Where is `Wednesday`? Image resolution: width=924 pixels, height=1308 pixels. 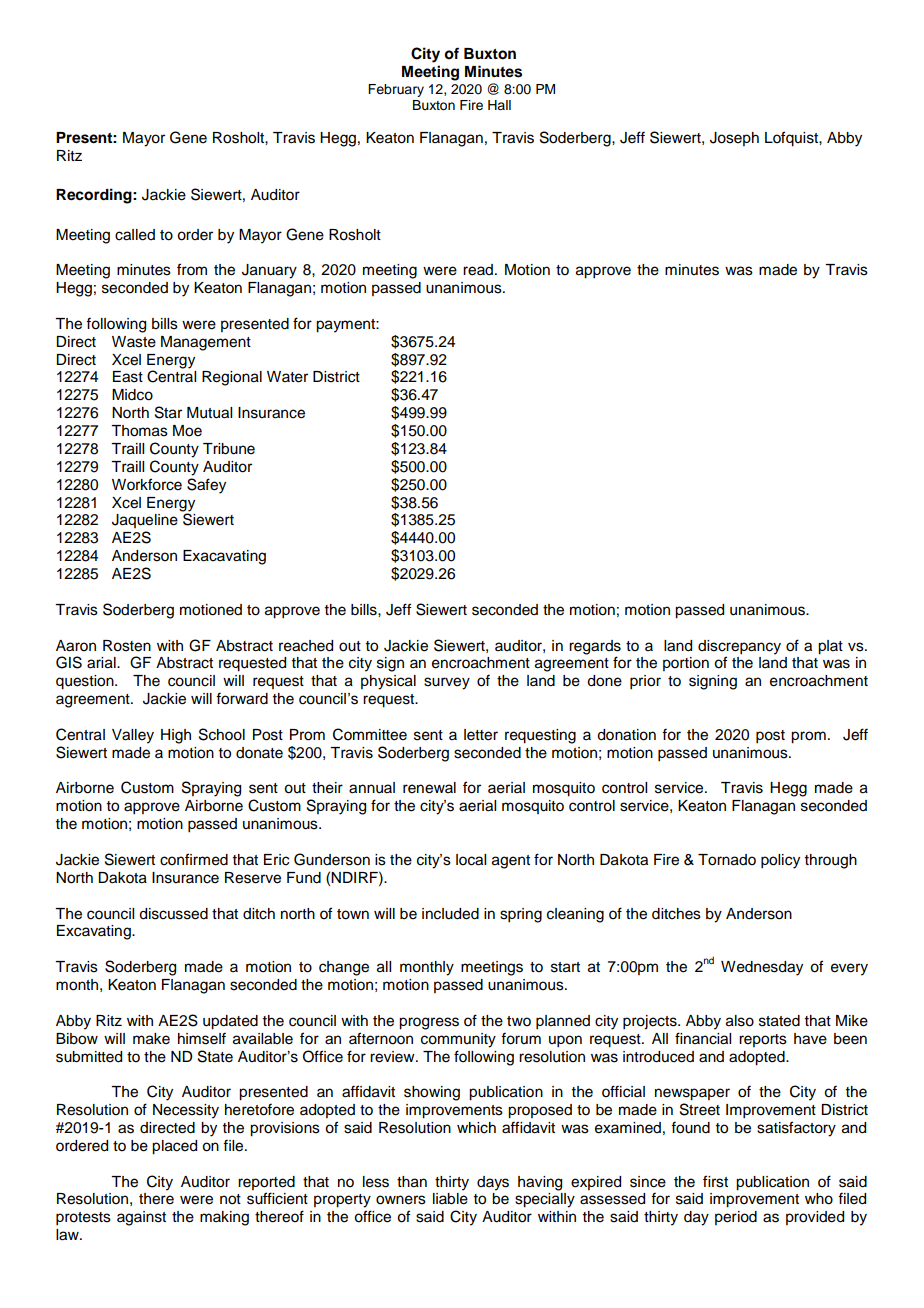 Wednesday is located at coordinates (762, 968).
